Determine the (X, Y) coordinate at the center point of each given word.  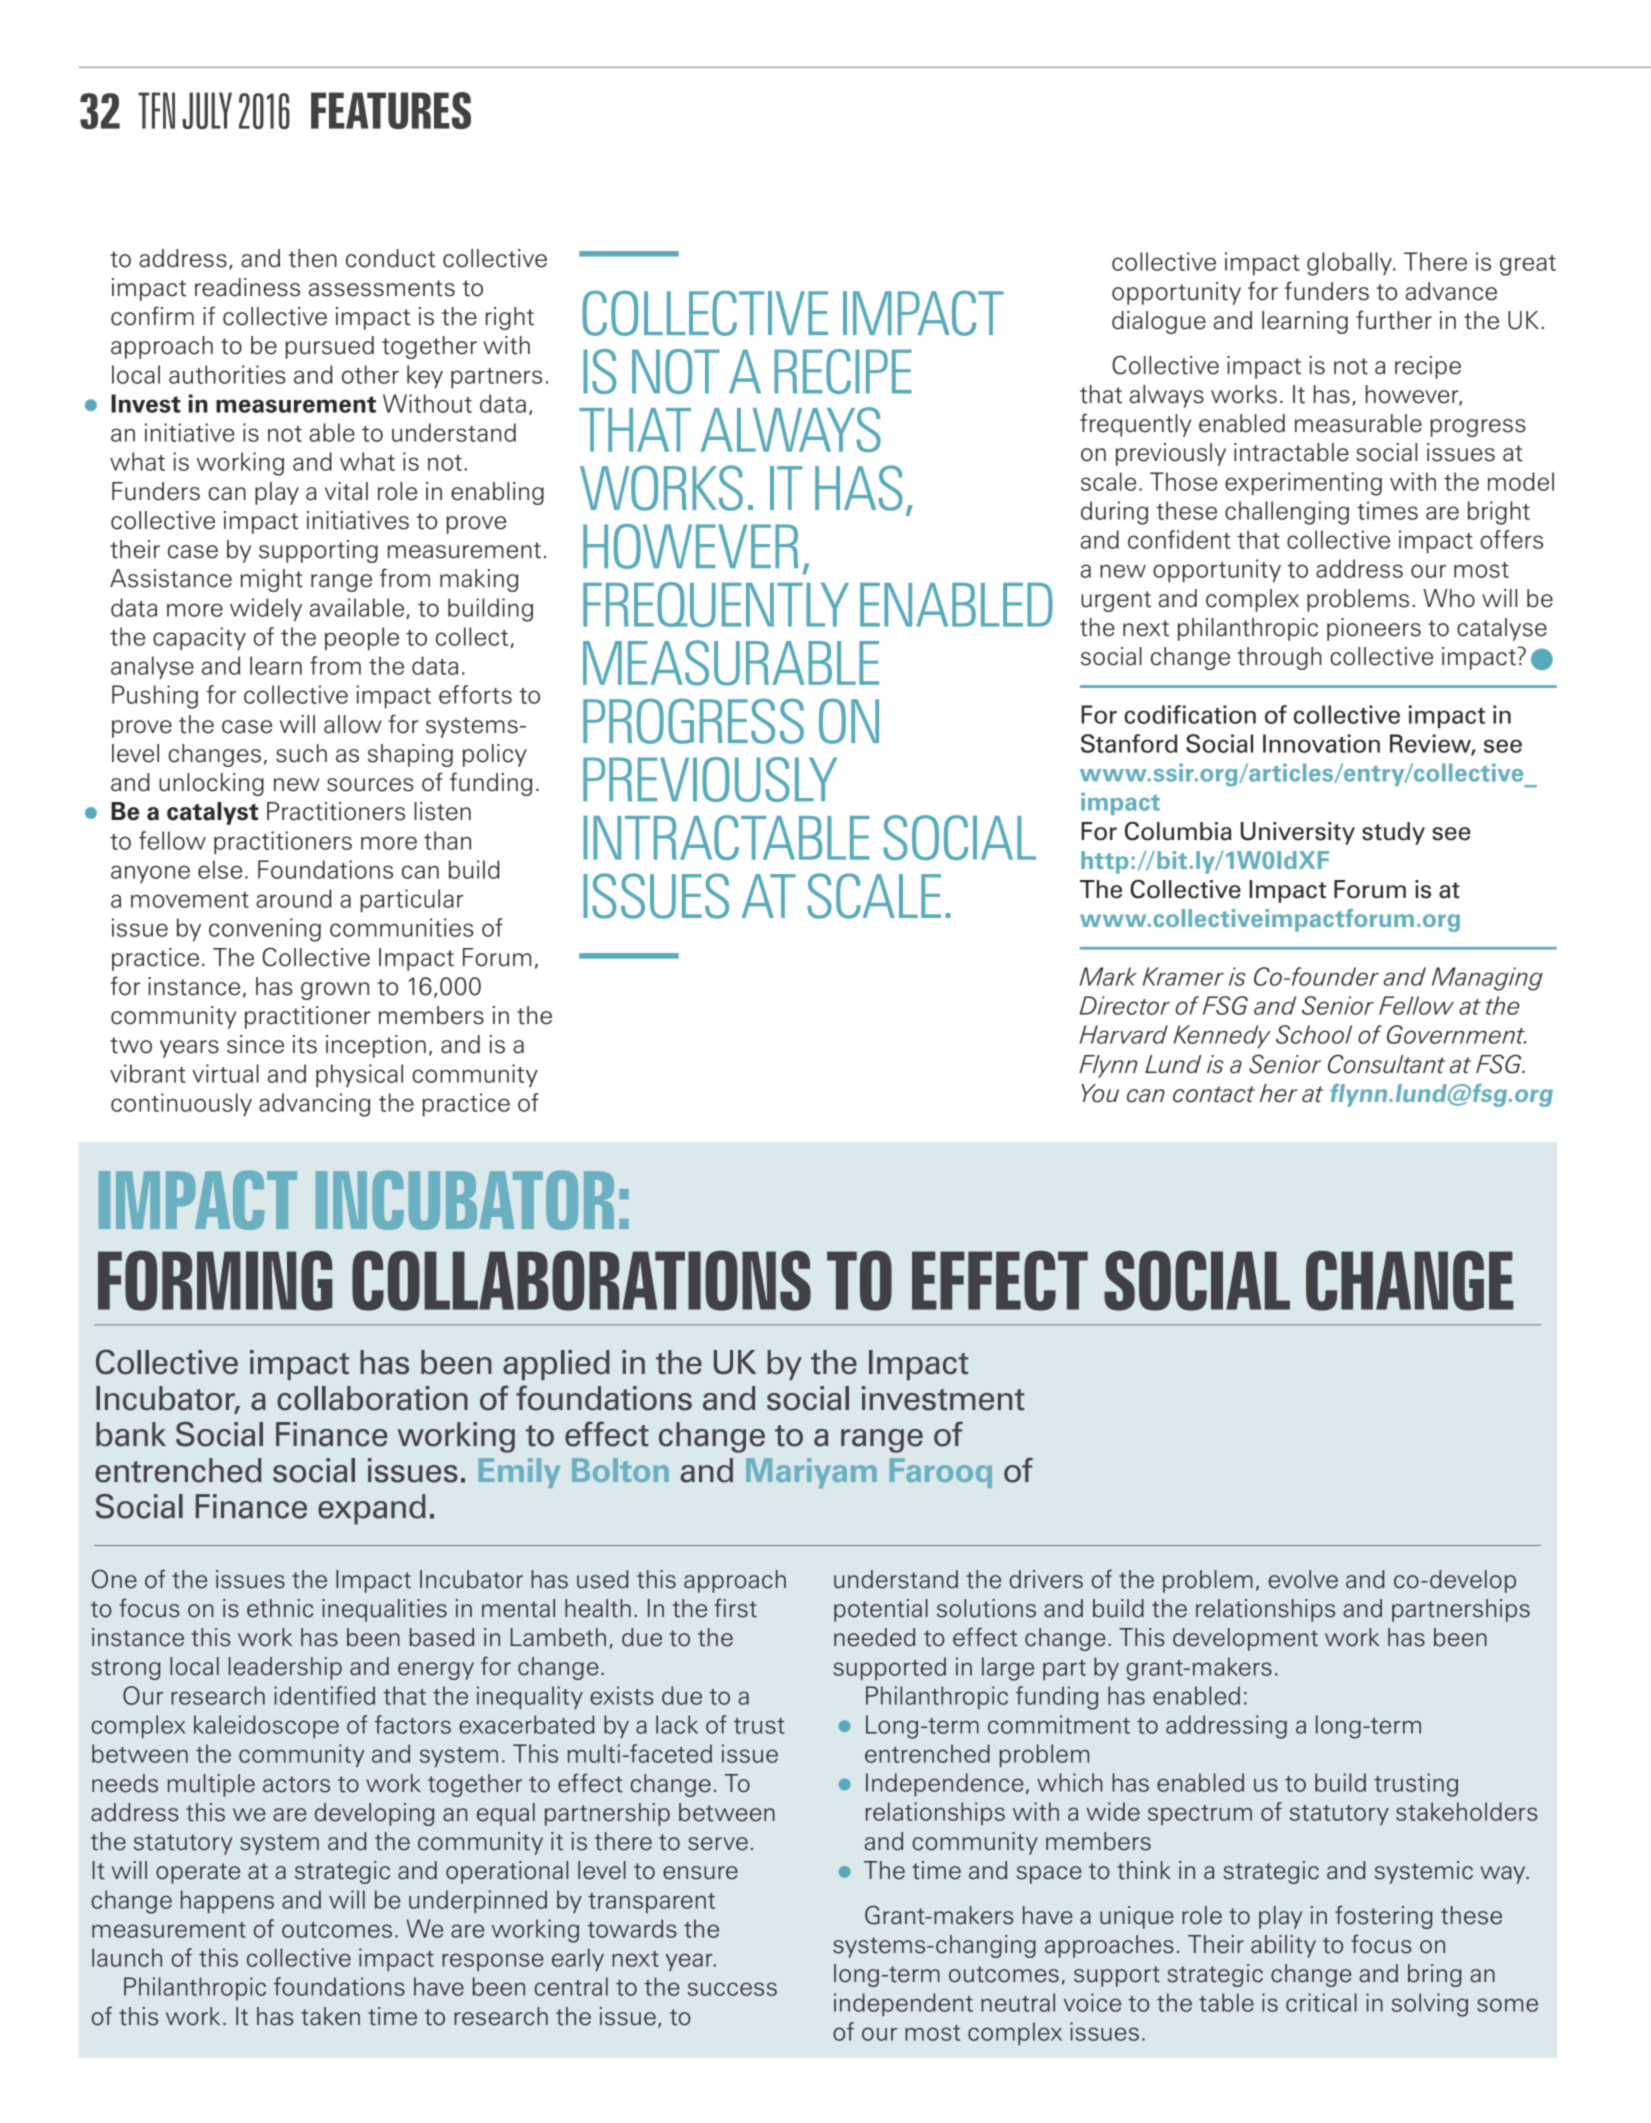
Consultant (1386, 1064)
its (305, 1044)
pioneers (1374, 629)
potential (881, 1610)
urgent (1116, 601)
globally (1350, 264)
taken (330, 2016)
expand (372, 1509)
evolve (1303, 1579)
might (272, 580)
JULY (207, 110)
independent (903, 2004)
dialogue (1159, 322)
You (1100, 1093)
